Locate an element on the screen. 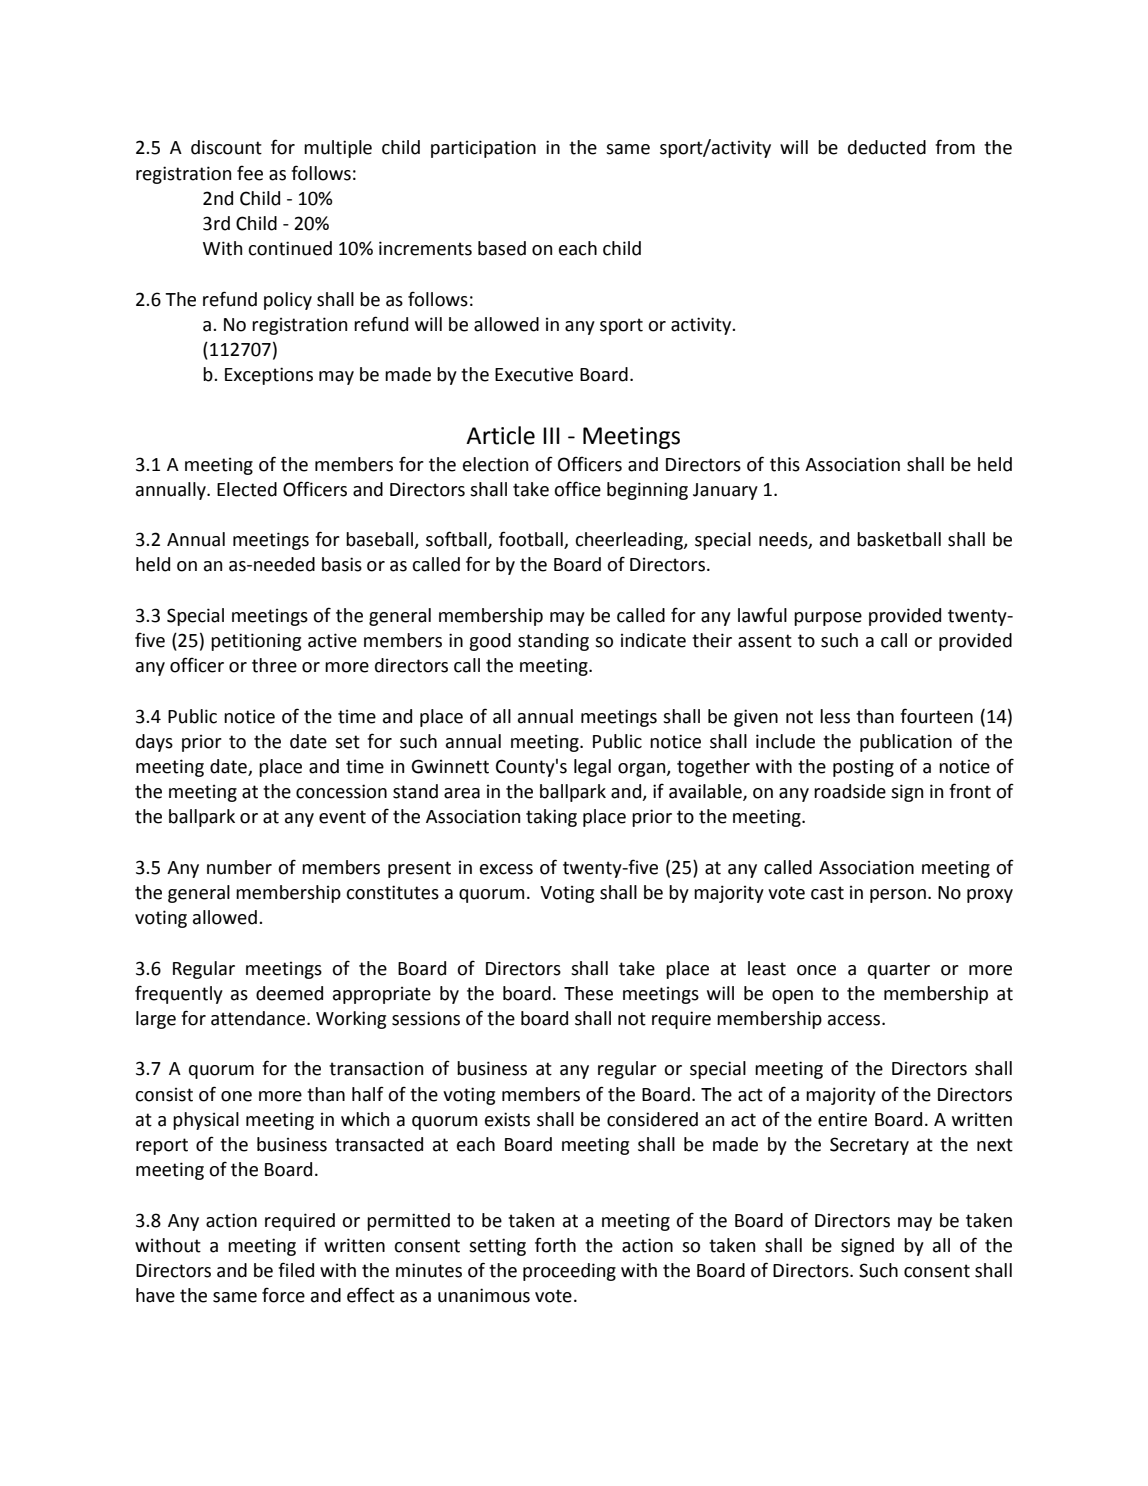  attendance is located at coordinates (258, 1018).
